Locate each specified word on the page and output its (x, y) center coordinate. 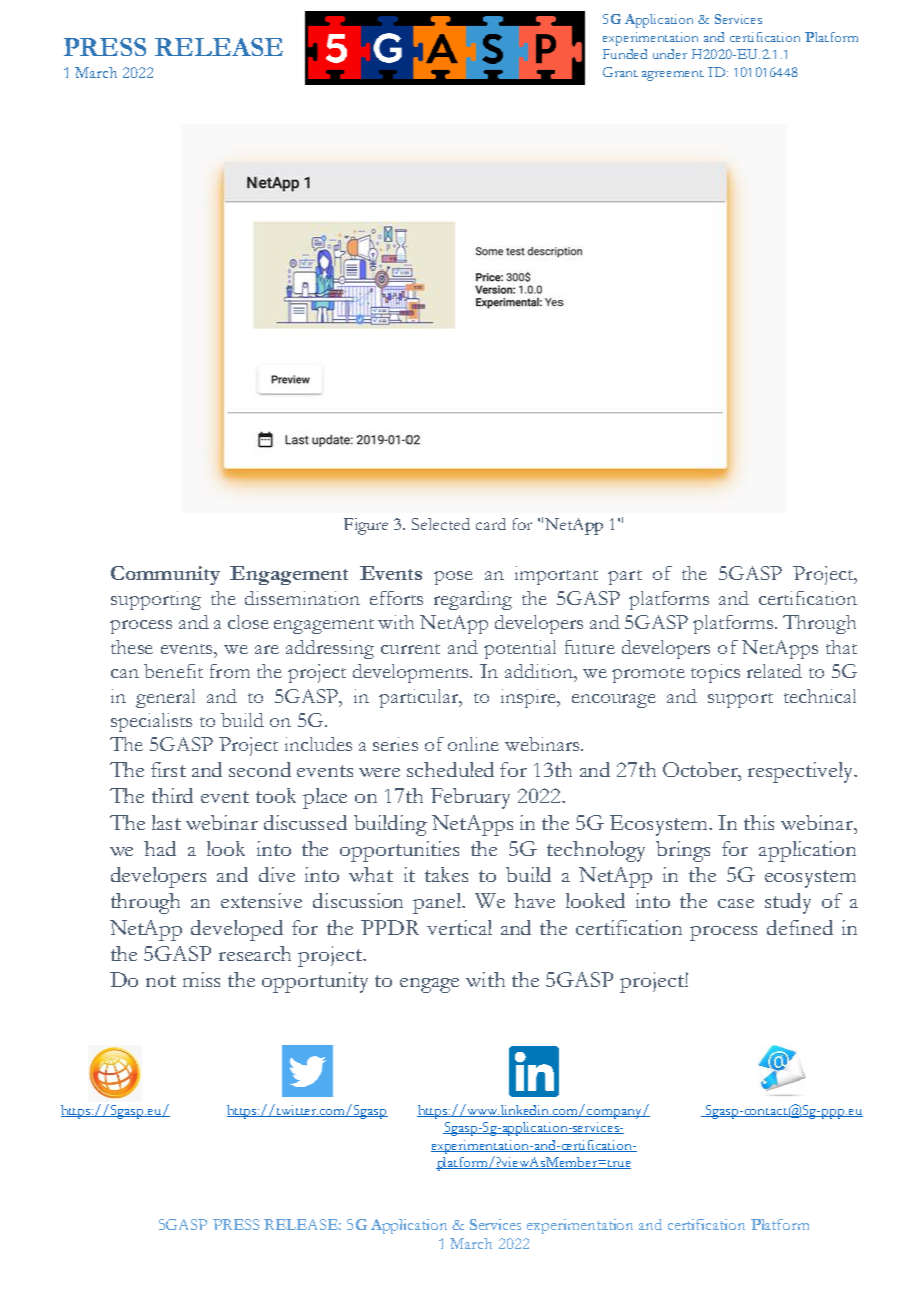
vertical (459, 927)
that (841, 647)
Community (165, 575)
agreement (673, 75)
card (491, 524)
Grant (620, 72)
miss (201, 979)
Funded (625, 54)
